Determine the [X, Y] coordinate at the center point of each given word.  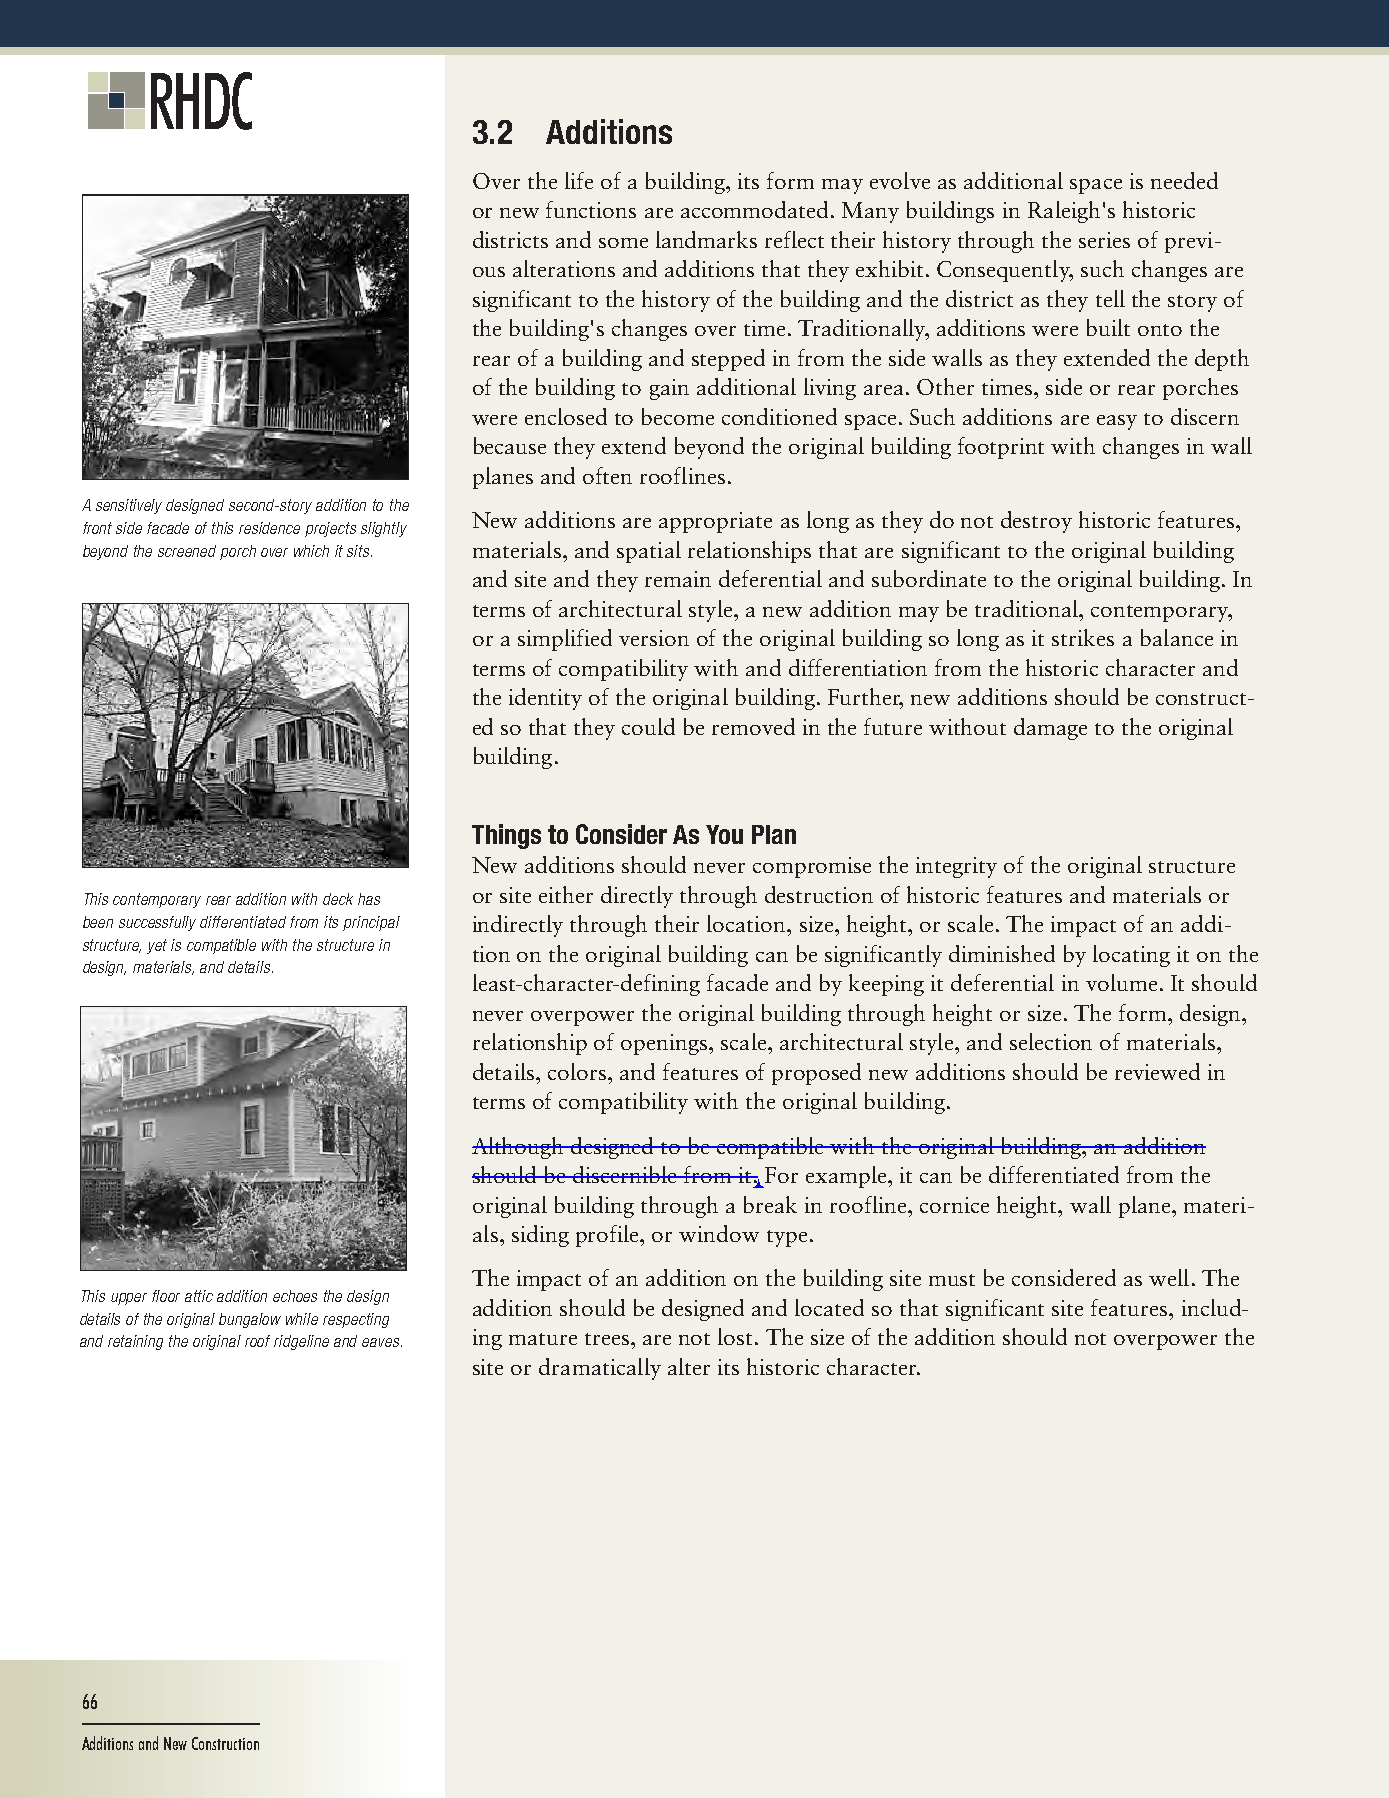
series [1104, 240]
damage [1050, 729]
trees [607, 1339]
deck [338, 899]
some [623, 243]
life [579, 180]
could [648, 726]
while [302, 1319]
